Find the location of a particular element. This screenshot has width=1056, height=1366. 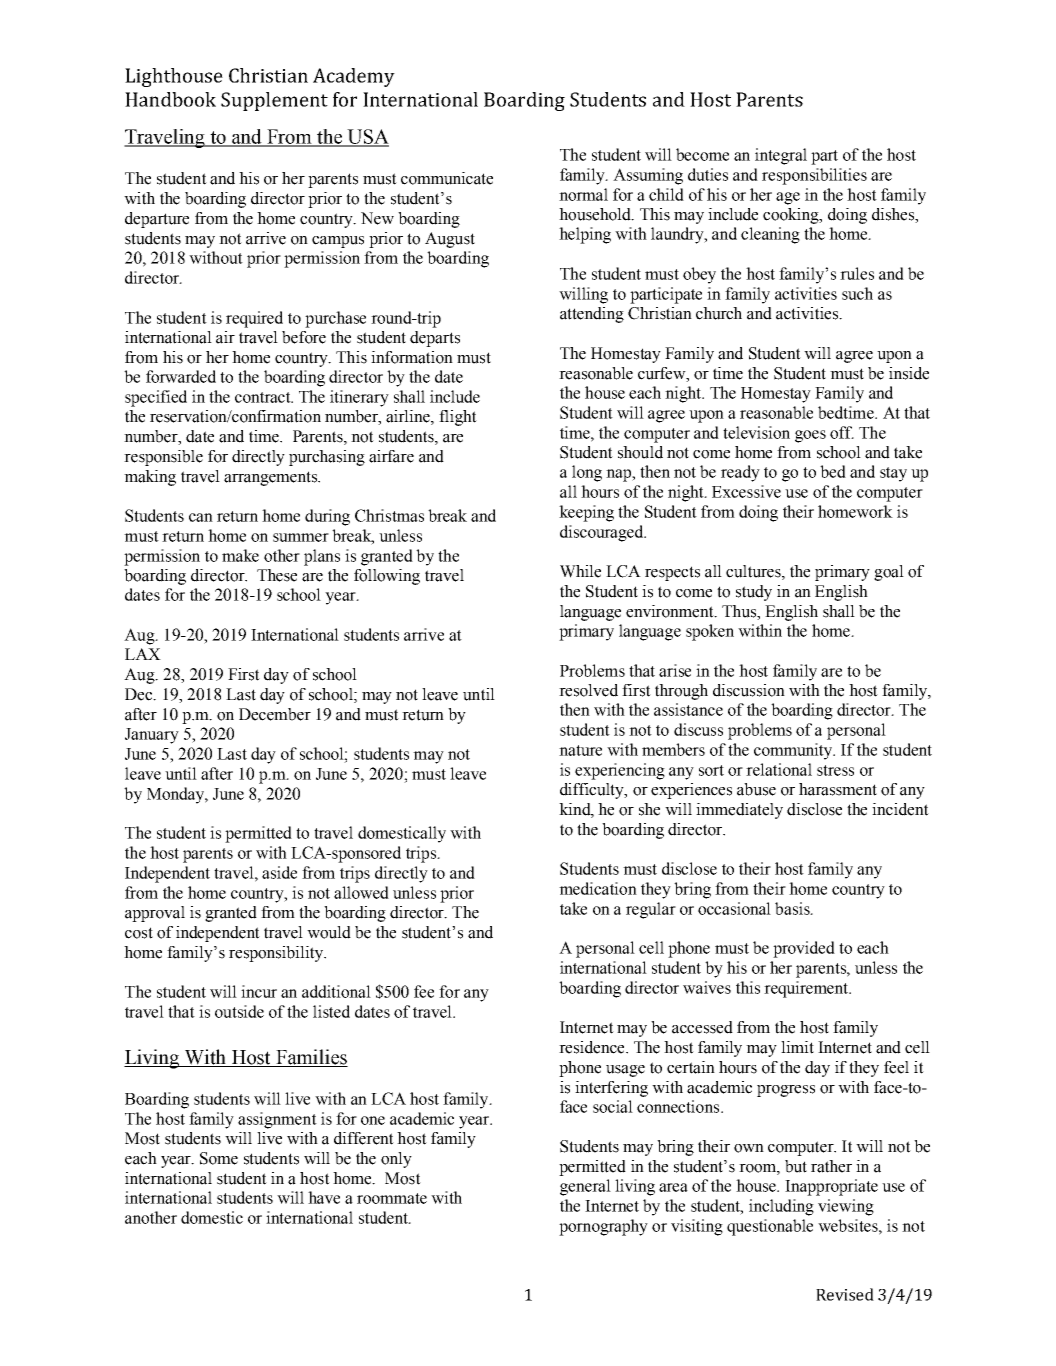

aside is located at coordinates (279, 872).
